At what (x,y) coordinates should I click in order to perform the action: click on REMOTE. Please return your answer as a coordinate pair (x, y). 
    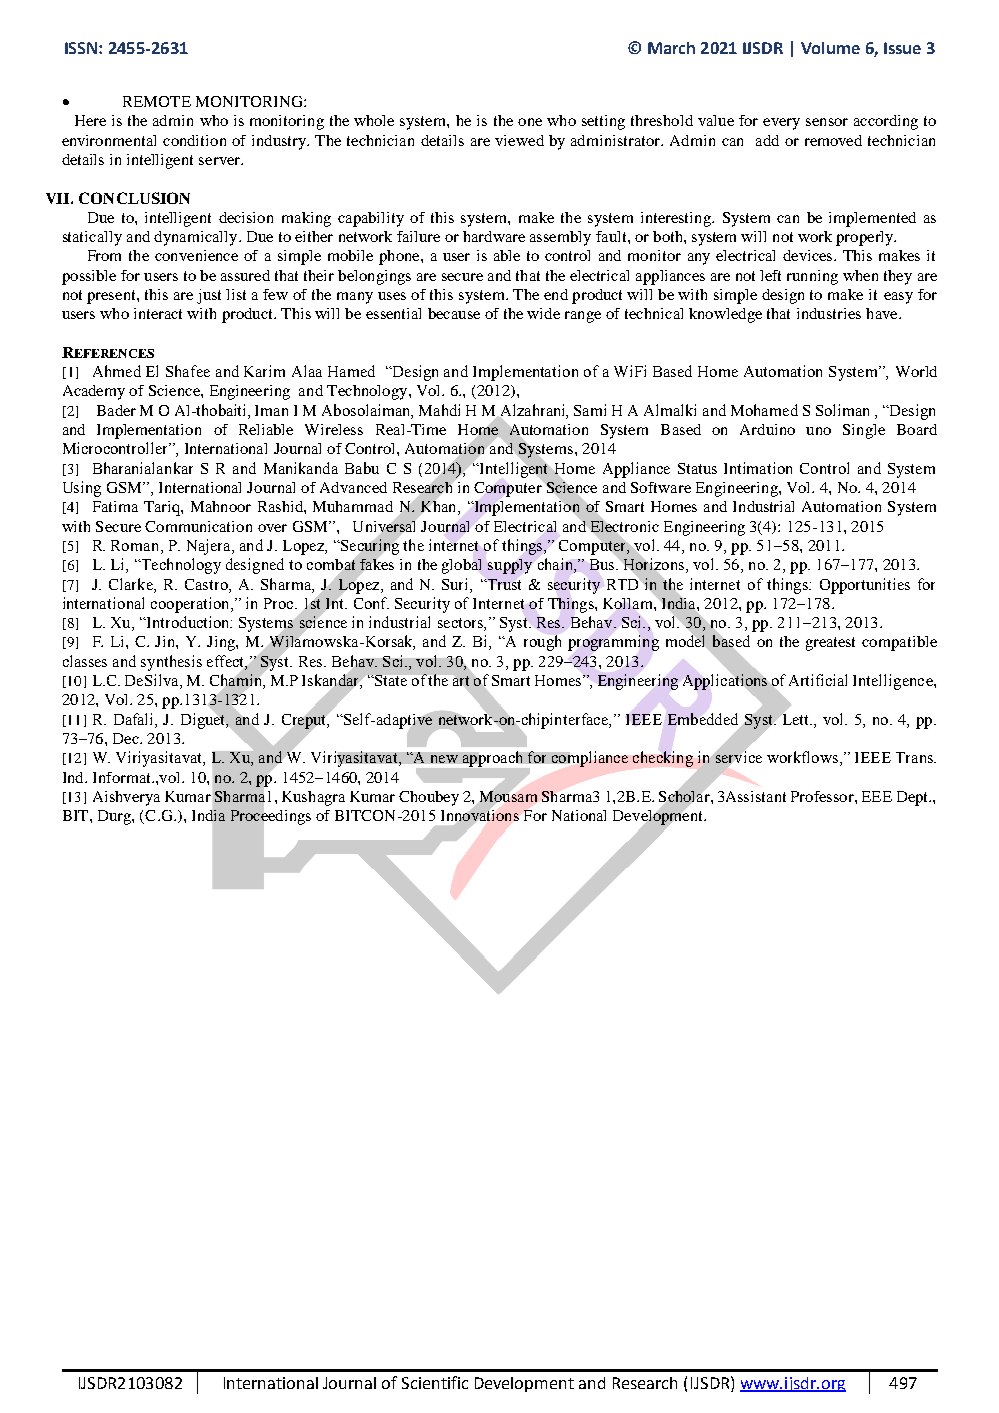
    Looking at the image, I should click on (157, 101).
